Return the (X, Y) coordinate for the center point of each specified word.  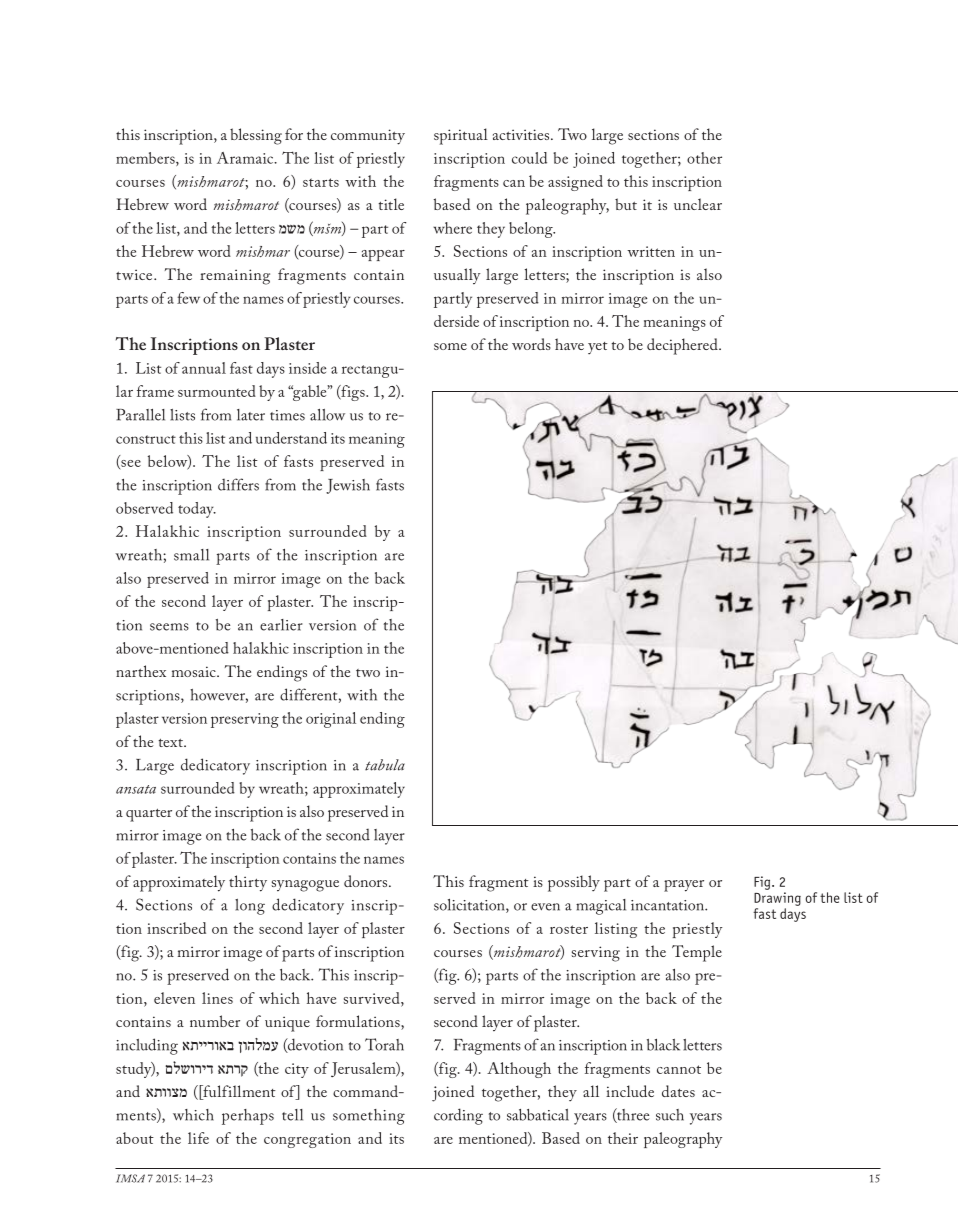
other (704, 158)
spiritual (461, 136)
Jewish (348, 486)
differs (238, 484)
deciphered (683, 346)
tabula (385, 765)
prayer (684, 886)
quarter (149, 815)
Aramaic (246, 158)
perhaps (248, 1117)
